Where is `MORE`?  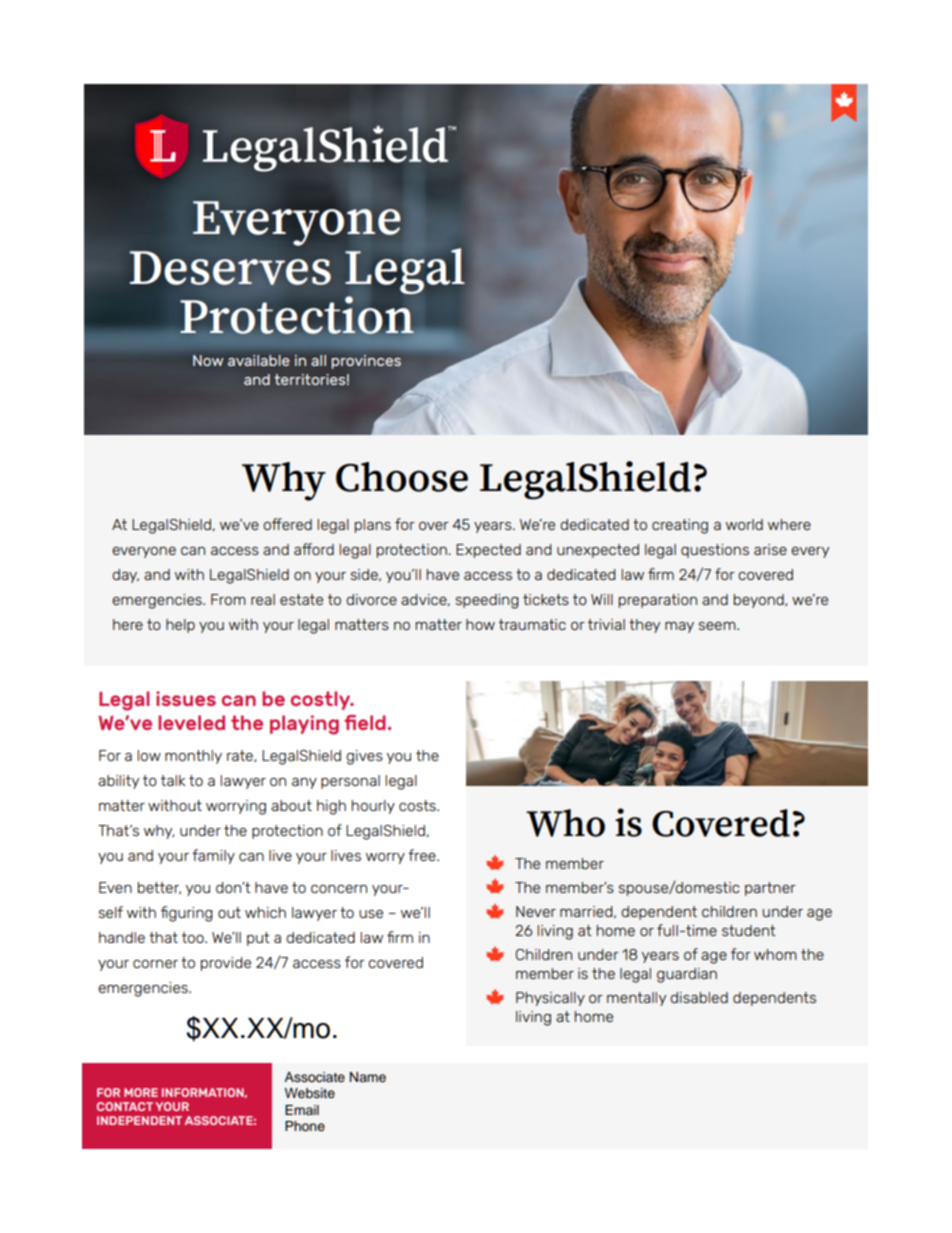
MORE is located at coordinates (141, 1092).
